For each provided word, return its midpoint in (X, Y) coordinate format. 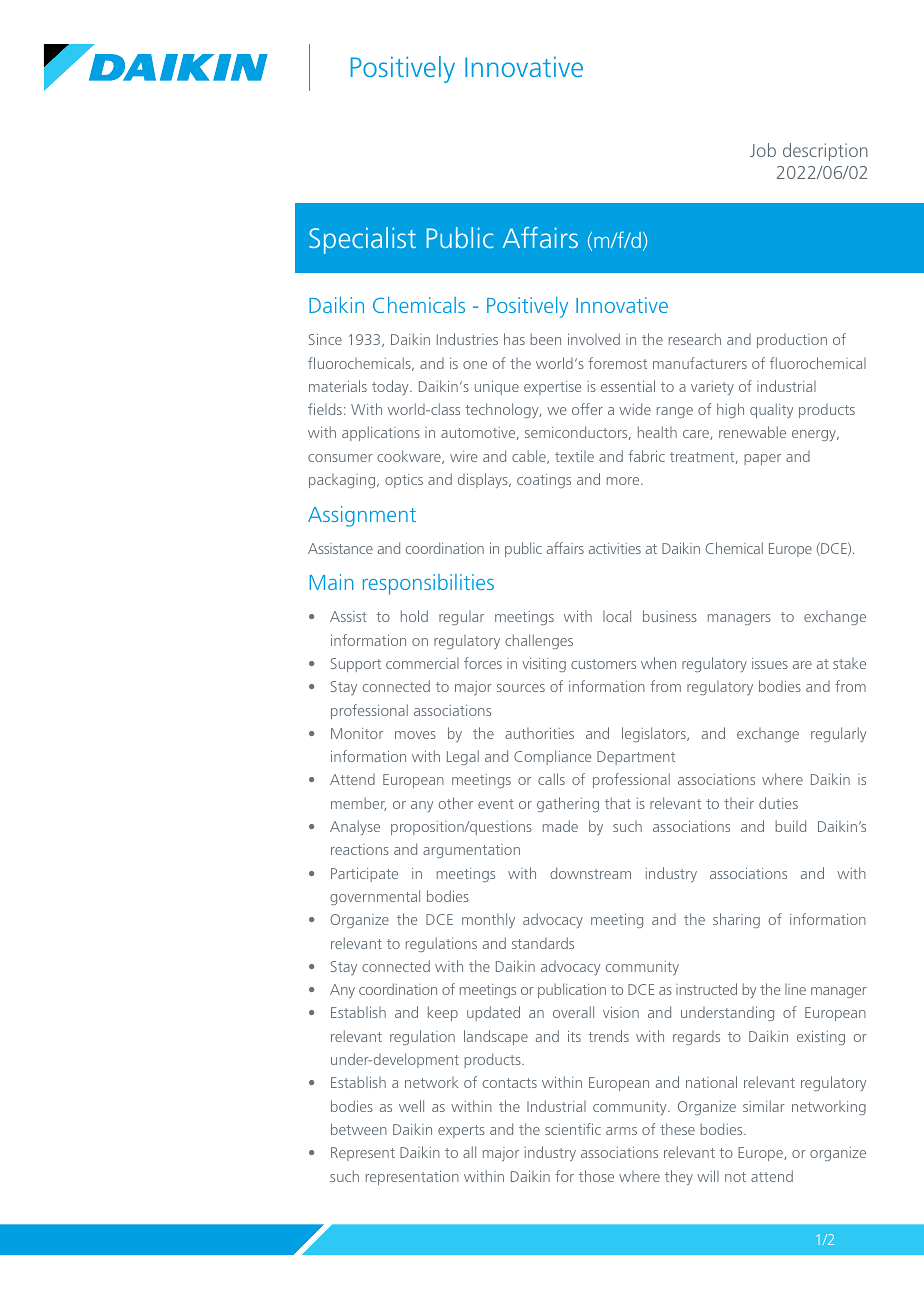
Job (763, 150)
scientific (573, 1129)
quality (771, 410)
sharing (736, 920)
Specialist (362, 240)
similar (764, 1106)
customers (603, 664)
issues (770, 663)
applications (381, 433)
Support (356, 665)
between (359, 1129)
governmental (375, 897)
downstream (590, 873)
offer (587, 409)
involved (594, 339)
